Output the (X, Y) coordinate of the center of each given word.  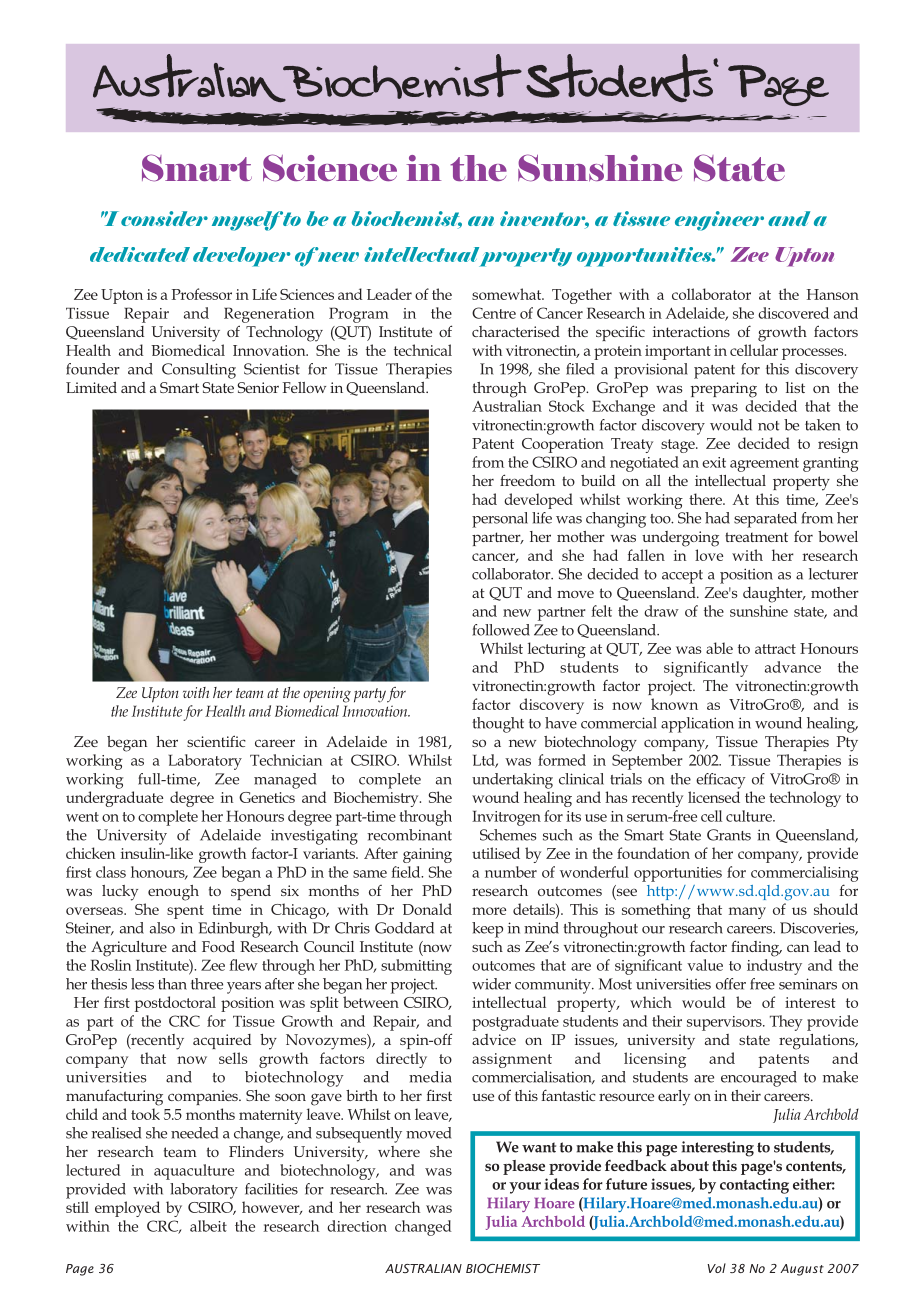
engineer (719, 221)
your (525, 1188)
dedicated (140, 254)
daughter (774, 595)
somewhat (508, 294)
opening (327, 695)
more (489, 911)
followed (501, 630)
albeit (208, 1226)
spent (185, 912)
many (747, 913)
